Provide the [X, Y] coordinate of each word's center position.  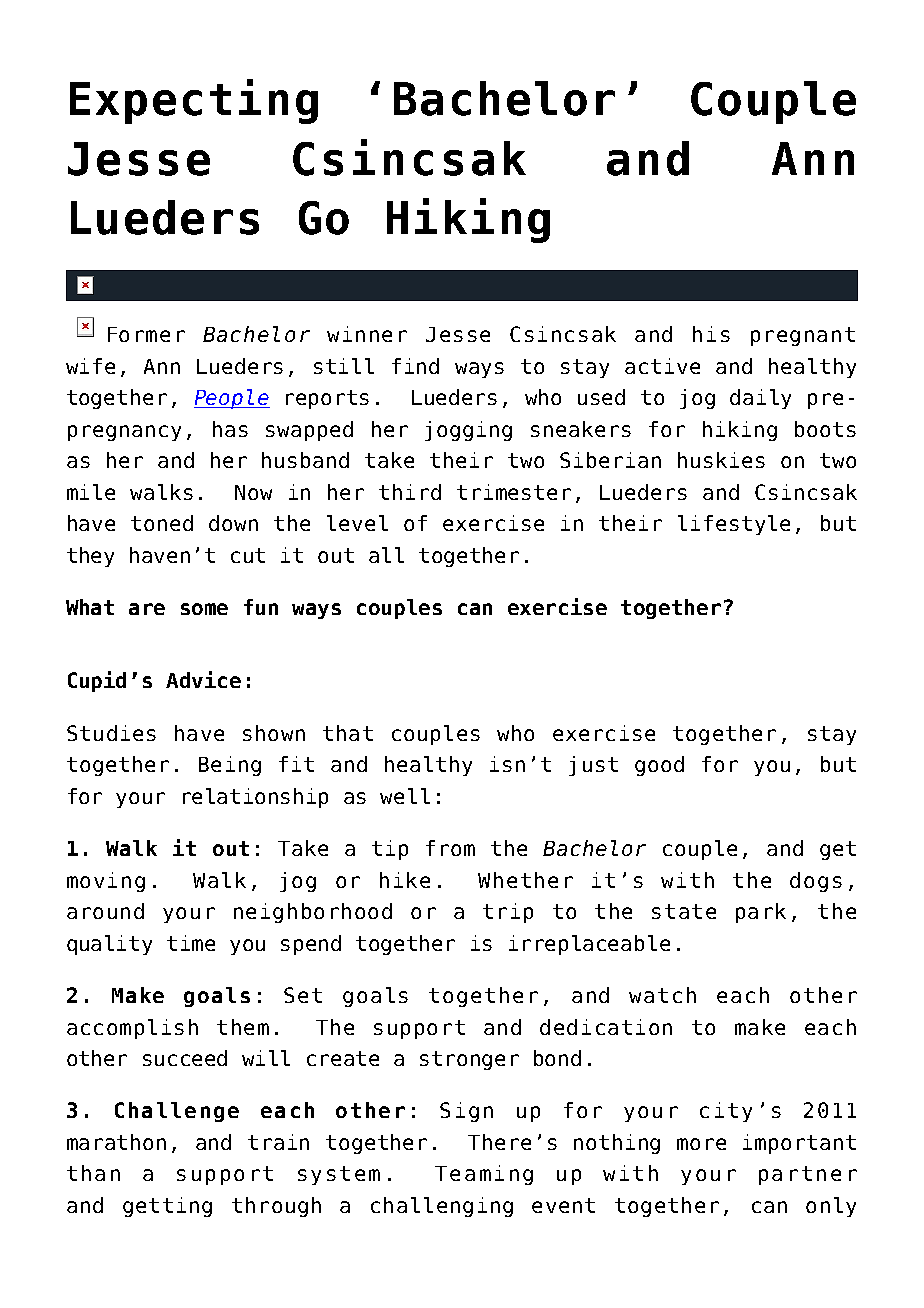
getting [167, 1207]
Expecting [194, 101]
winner [367, 334]
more [701, 1144]
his [711, 334]
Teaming [484, 1175]
